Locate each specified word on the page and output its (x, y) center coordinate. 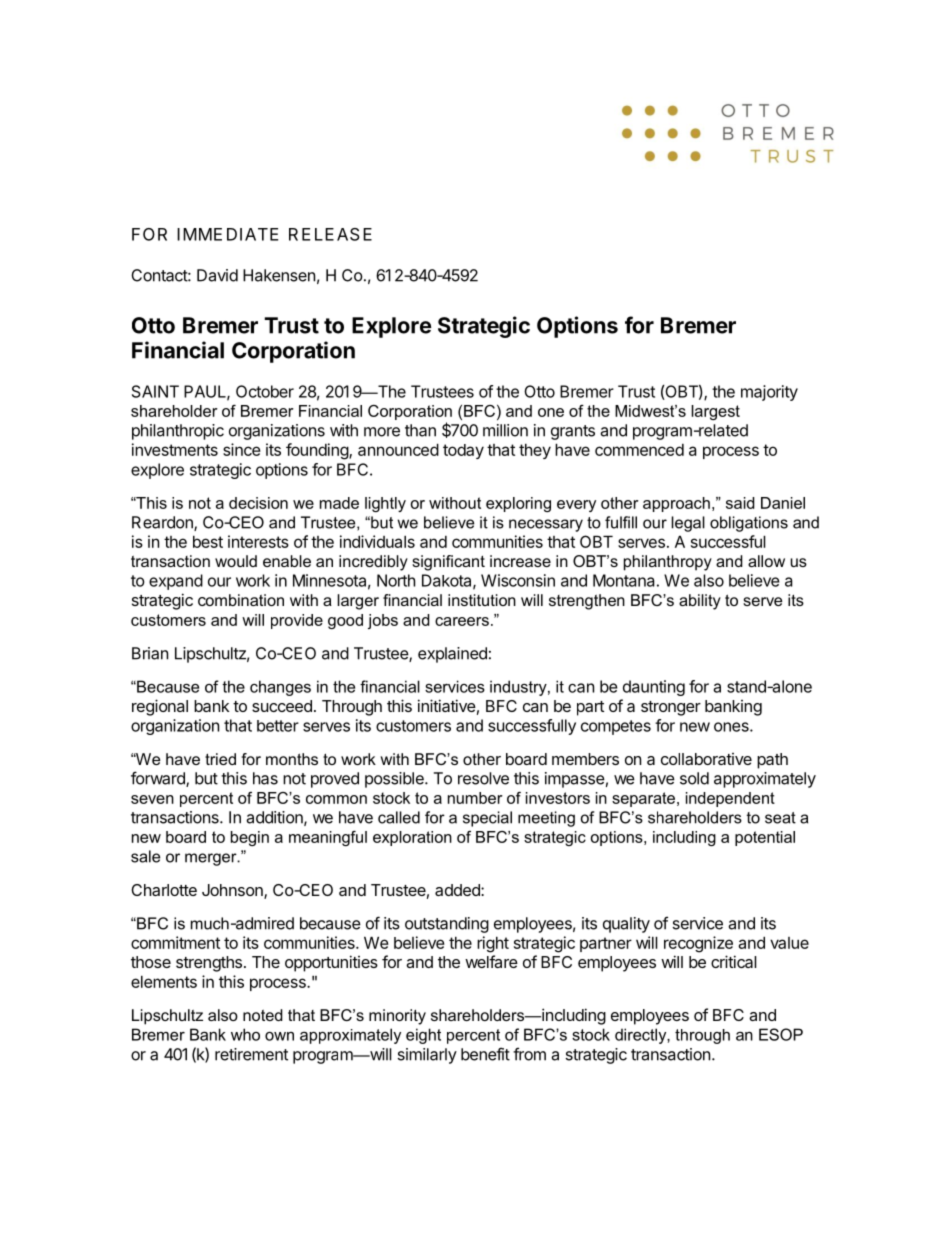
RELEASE (330, 234)
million (505, 430)
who (245, 1034)
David (217, 275)
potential (765, 838)
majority (769, 393)
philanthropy (668, 563)
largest (715, 412)
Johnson (233, 891)
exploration (412, 838)
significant (448, 563)
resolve (483, 778)
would (236, 561)
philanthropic (178, 432)
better (278, 726)
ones (732, 727)
